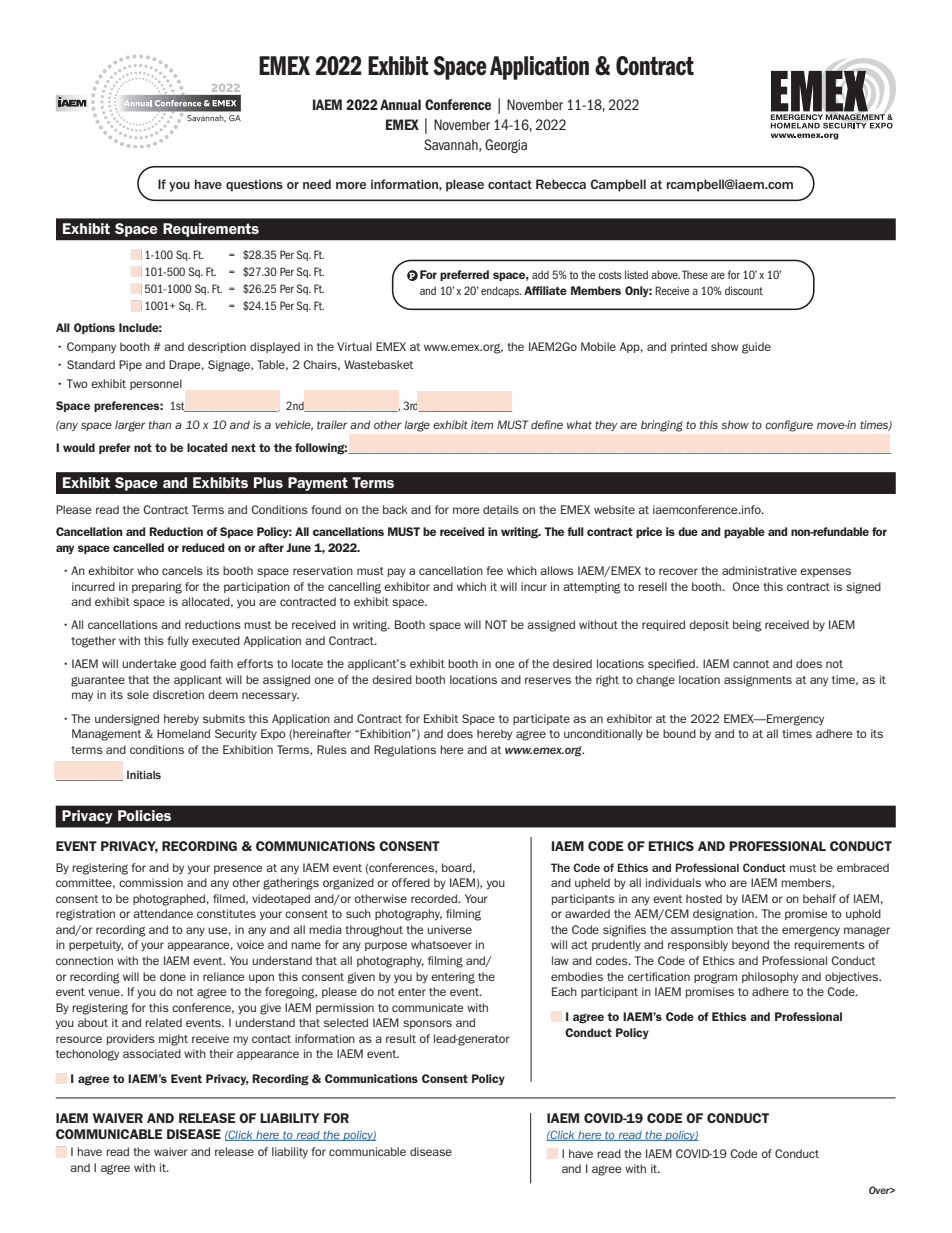  What do you see at coordinates (427, 1024) in the screenshot?
I see `sponsors` at bounding box center [427, 1024].
